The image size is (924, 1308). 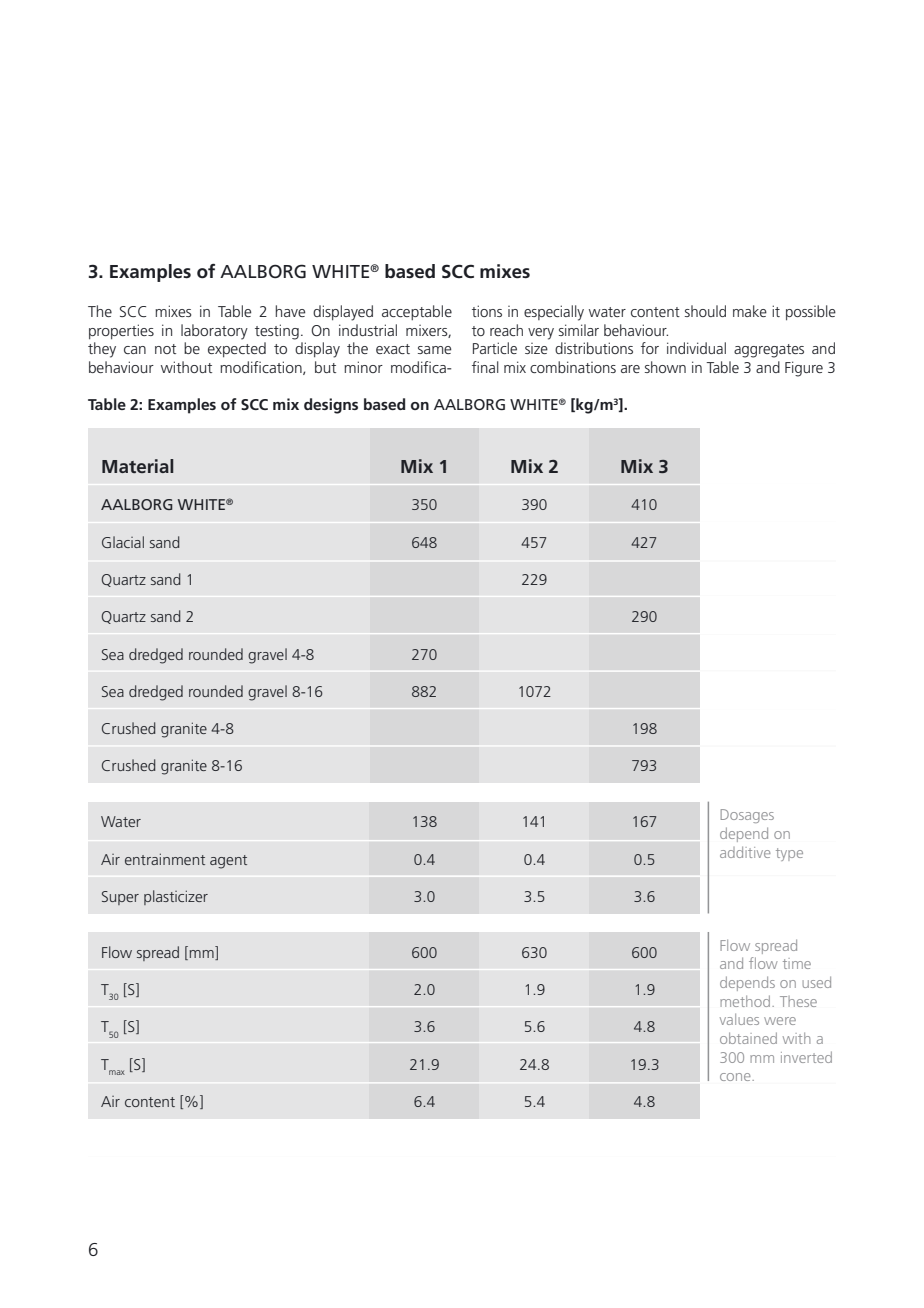 What do you see at coordinates (120, 898) in the screenshot?
I see `Super` at bounding box center [120, 898].
